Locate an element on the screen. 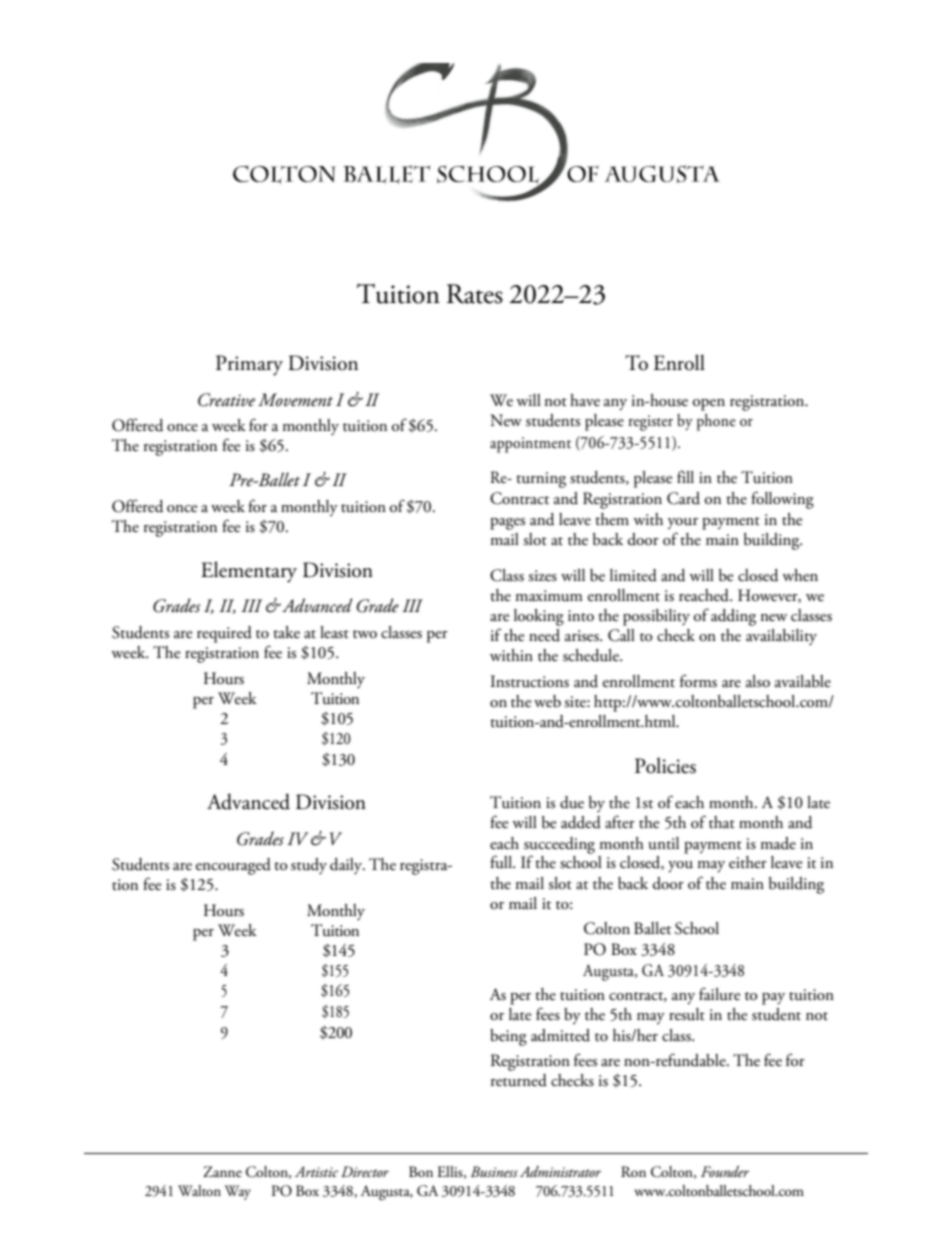 The height and width of the screenshot is (1233, 952). need is located at coordinates (544, 635).
